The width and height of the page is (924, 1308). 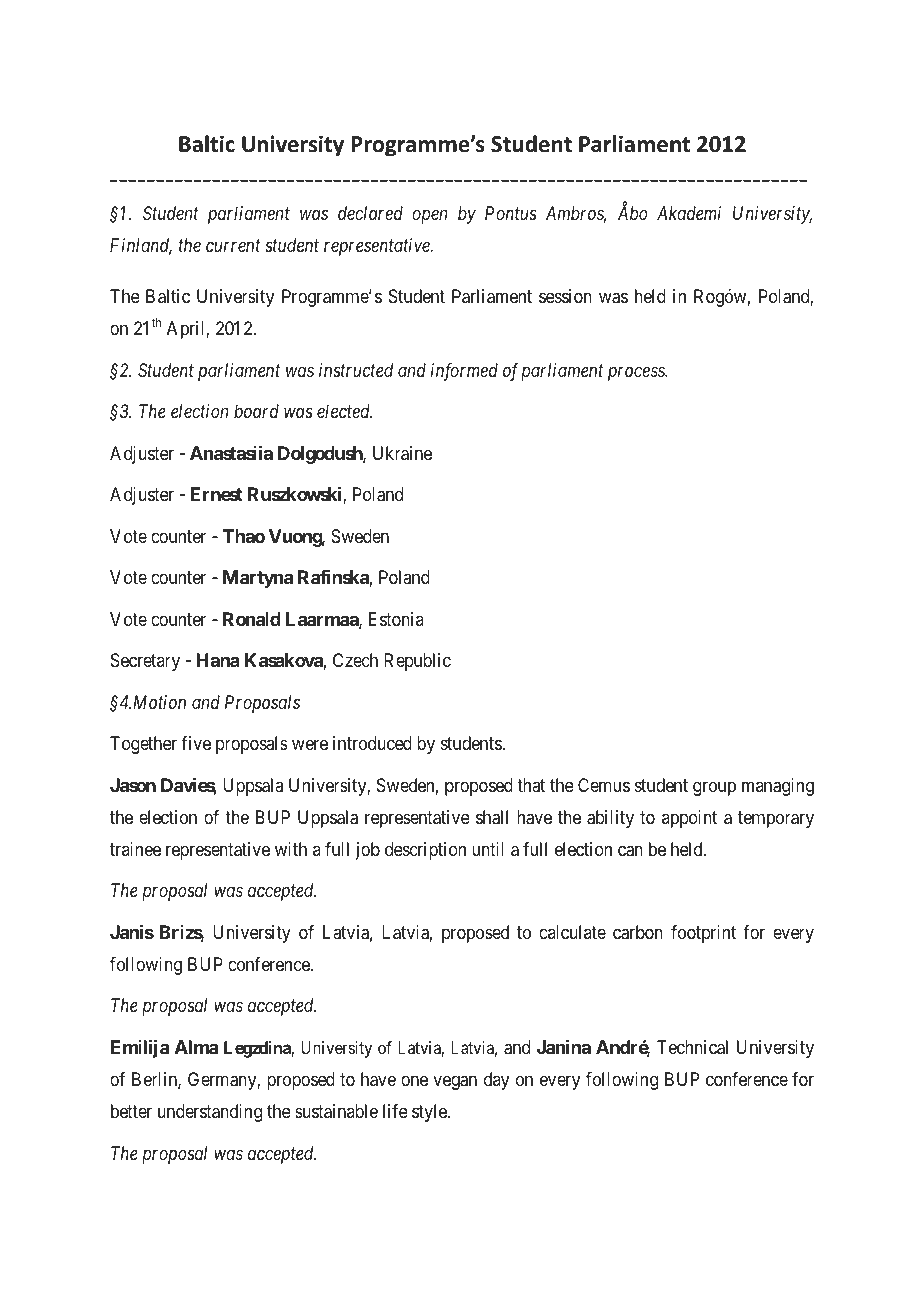 What do you see at coordinates (455, 1083) in the page?
I see `vegan` at bounding box center [455, 1083].
